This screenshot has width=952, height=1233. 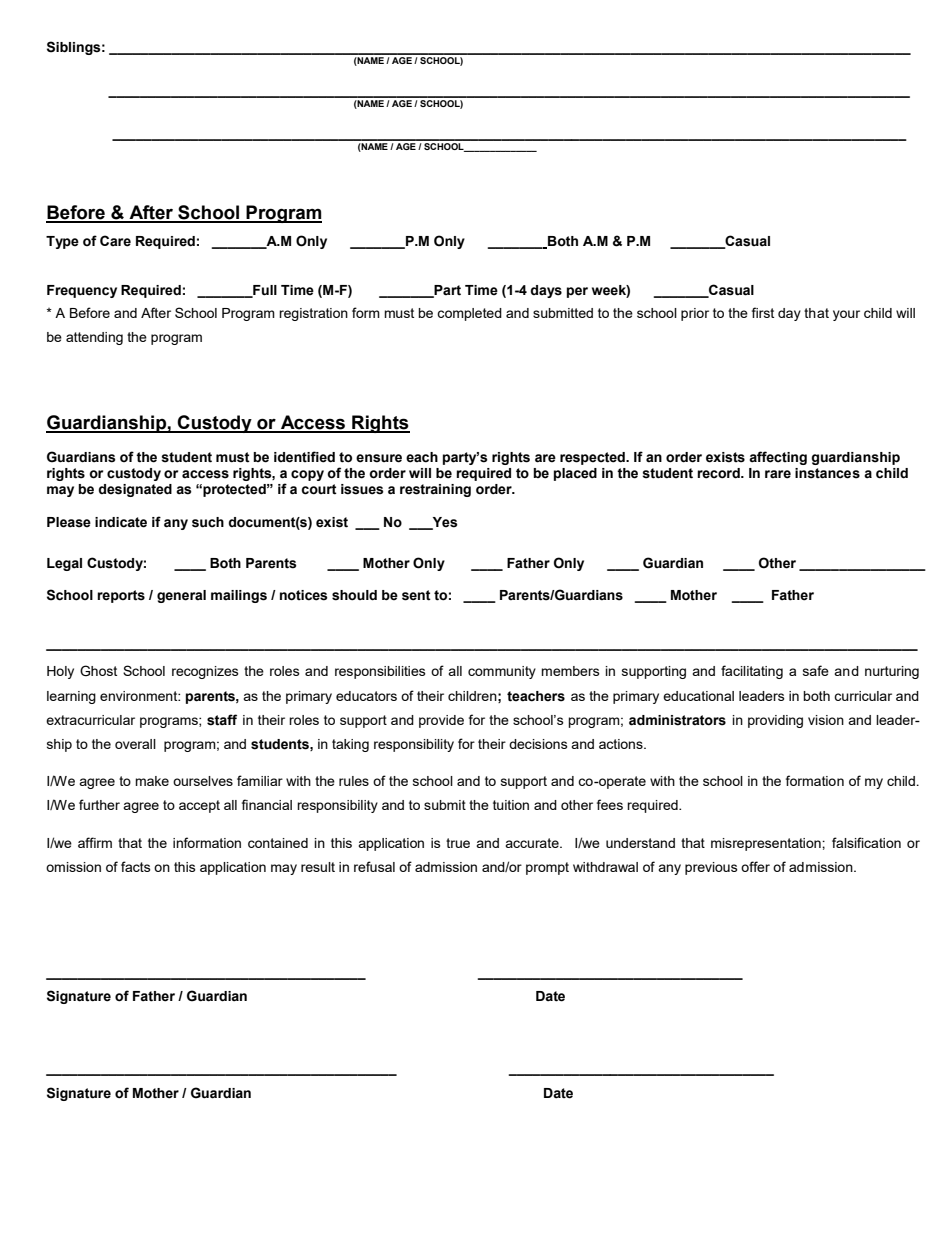 I want to click on days, so click(x=546, y=291).
